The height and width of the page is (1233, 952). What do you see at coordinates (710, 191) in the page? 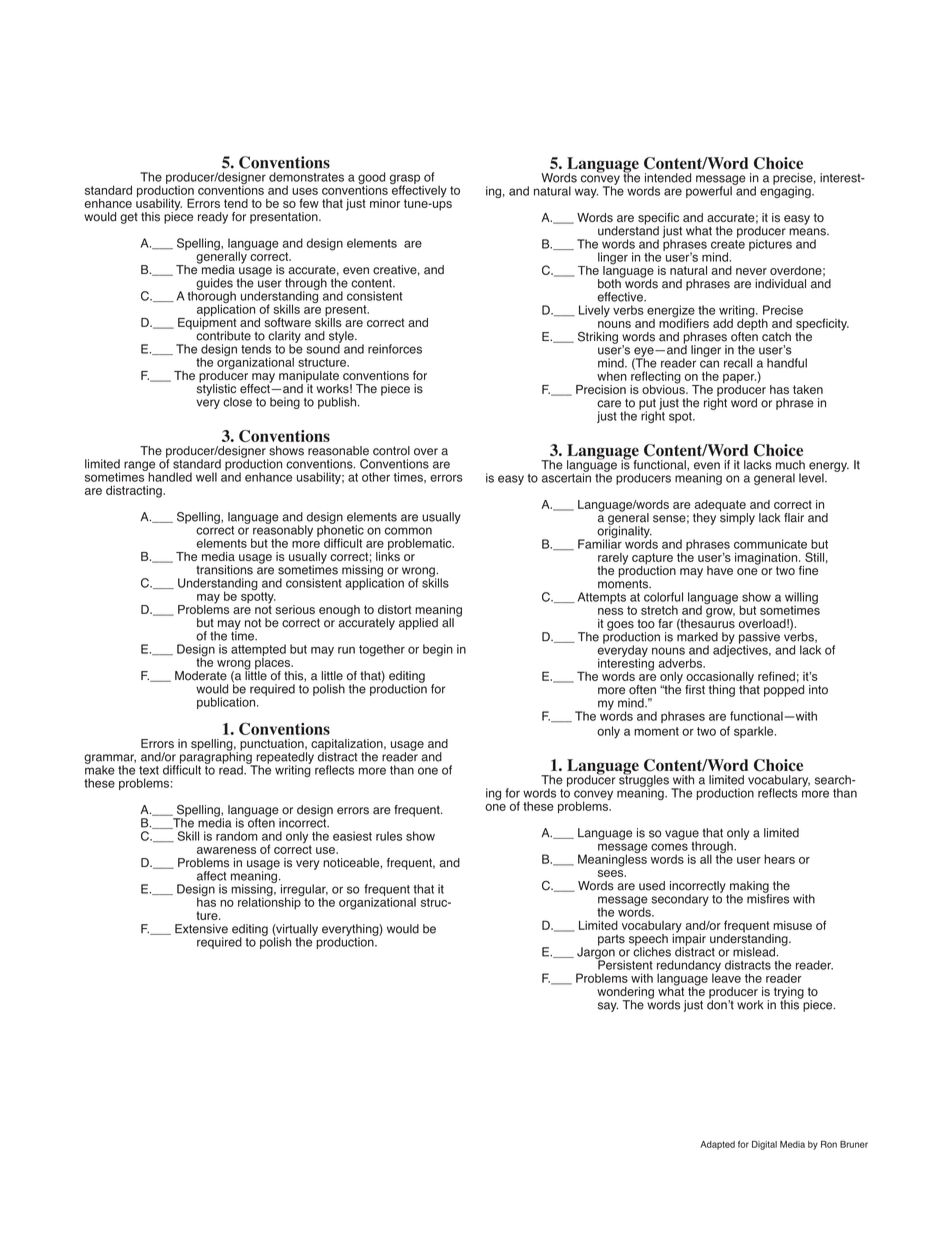
I see `powerful` at bounding box center [710, 191].
